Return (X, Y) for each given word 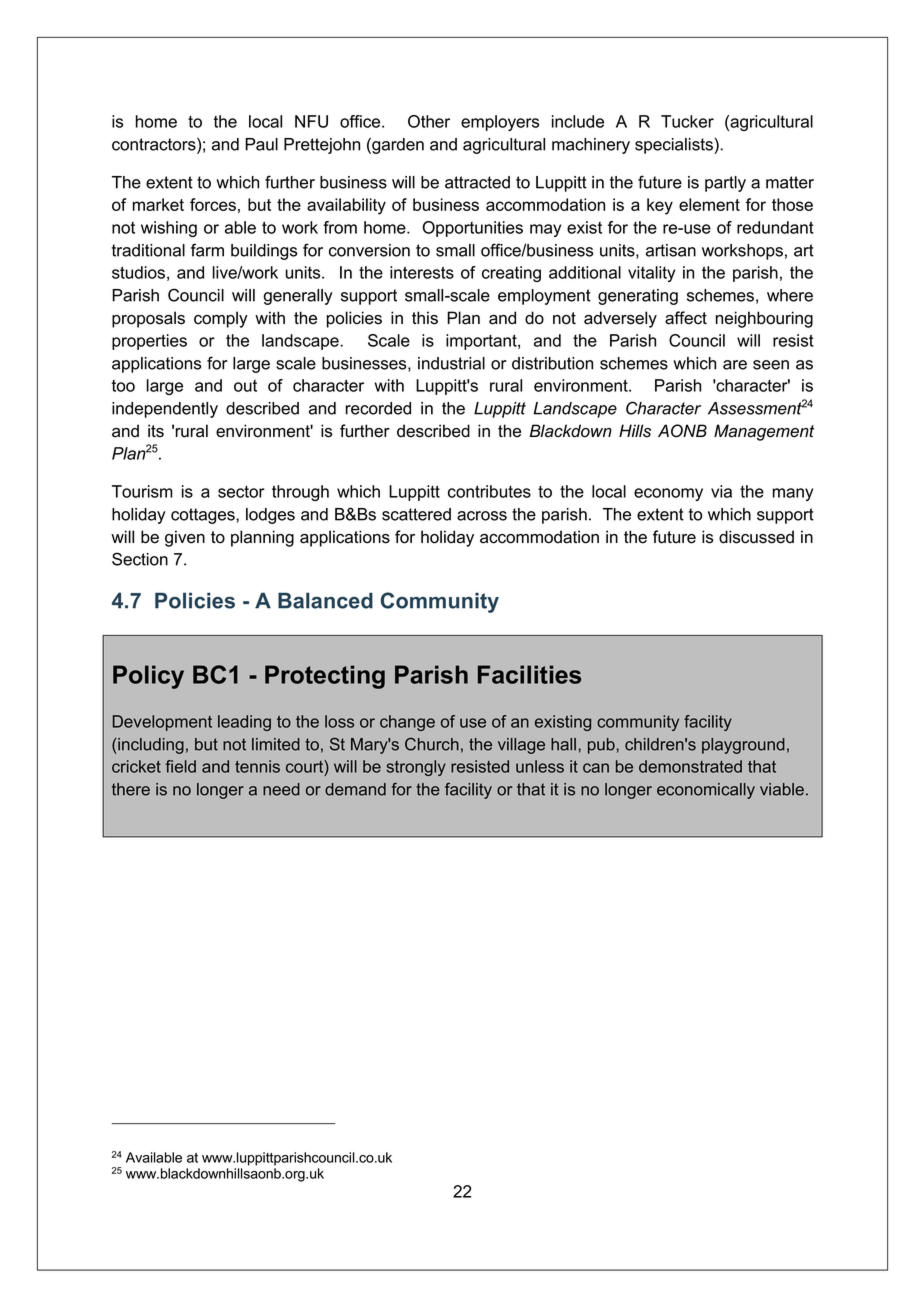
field (180, 766)
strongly (416, 768)
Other (429, 121)
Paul (261, 144)
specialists (675, 146)
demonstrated (690, 766)
